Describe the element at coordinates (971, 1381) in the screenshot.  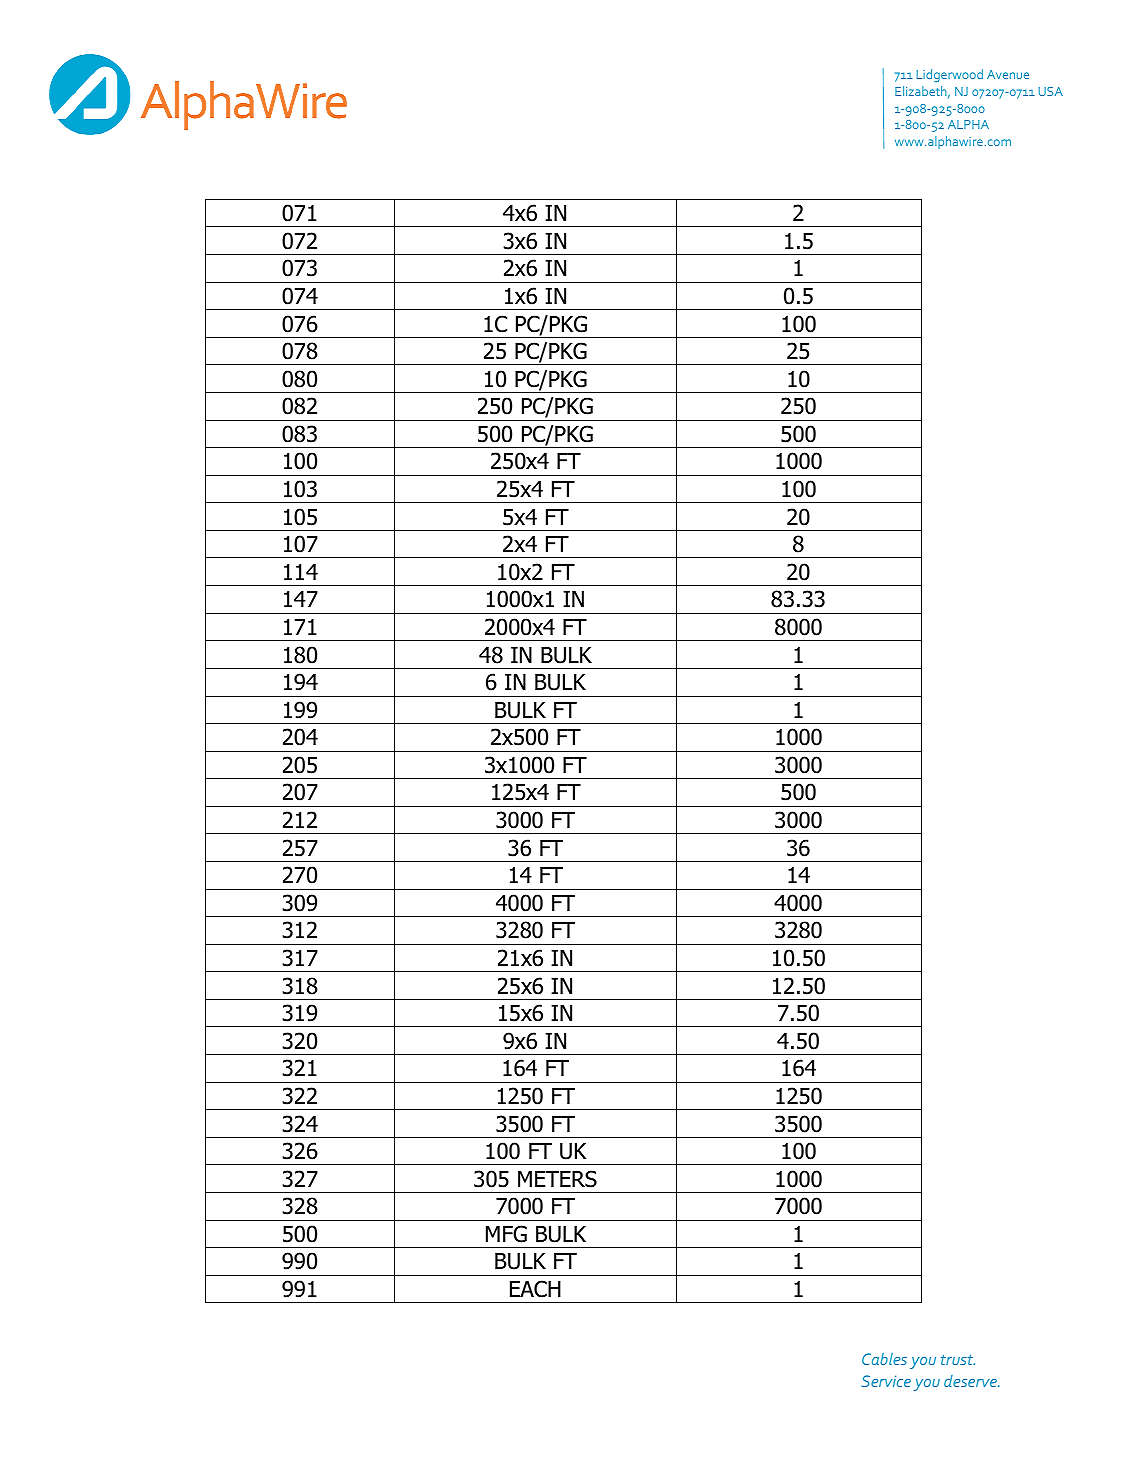
I see `deserve` at that location.
